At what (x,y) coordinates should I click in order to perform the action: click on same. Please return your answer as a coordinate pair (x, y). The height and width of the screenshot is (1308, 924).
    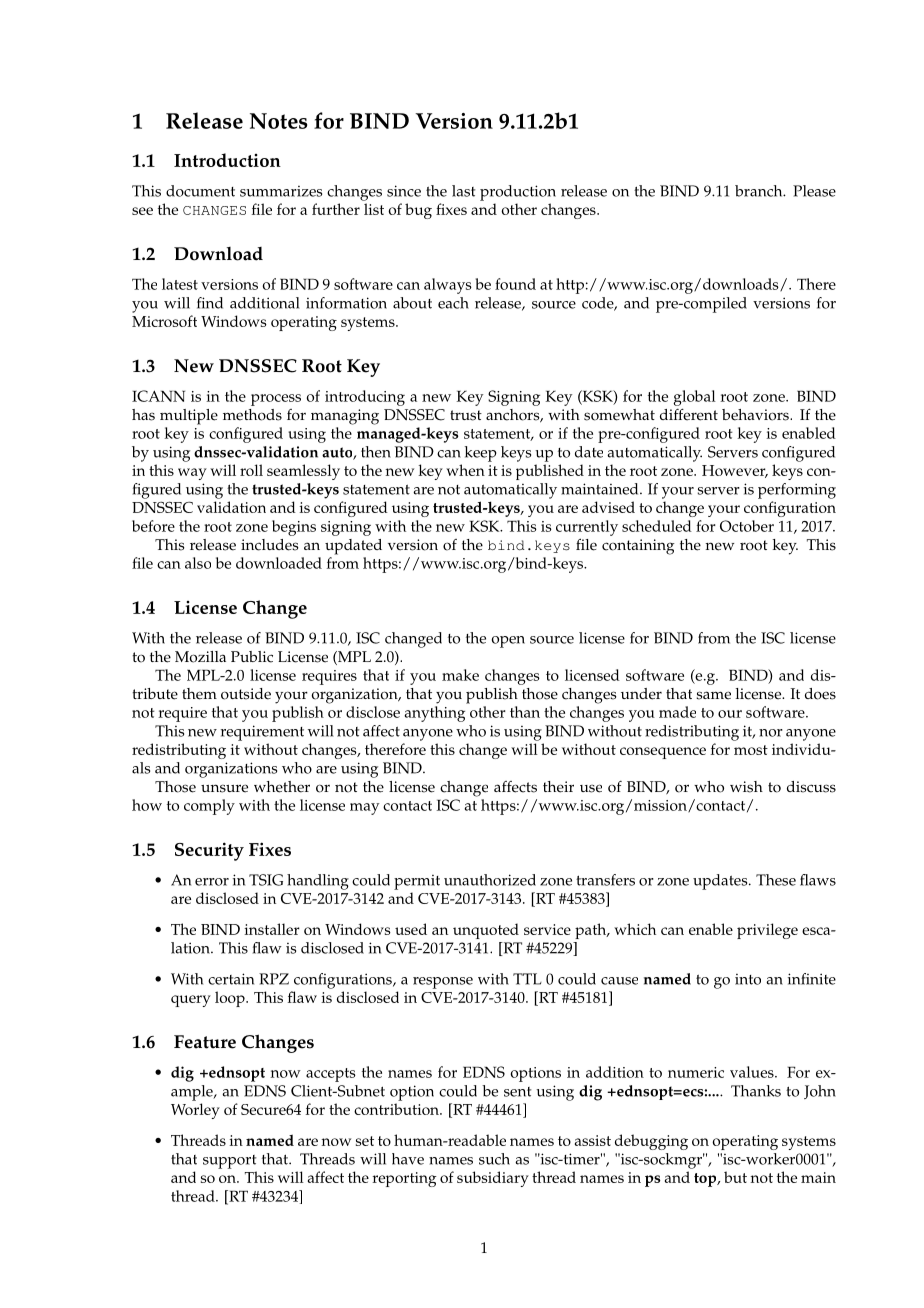
    Looking at the image, I should click on (713, 695).
